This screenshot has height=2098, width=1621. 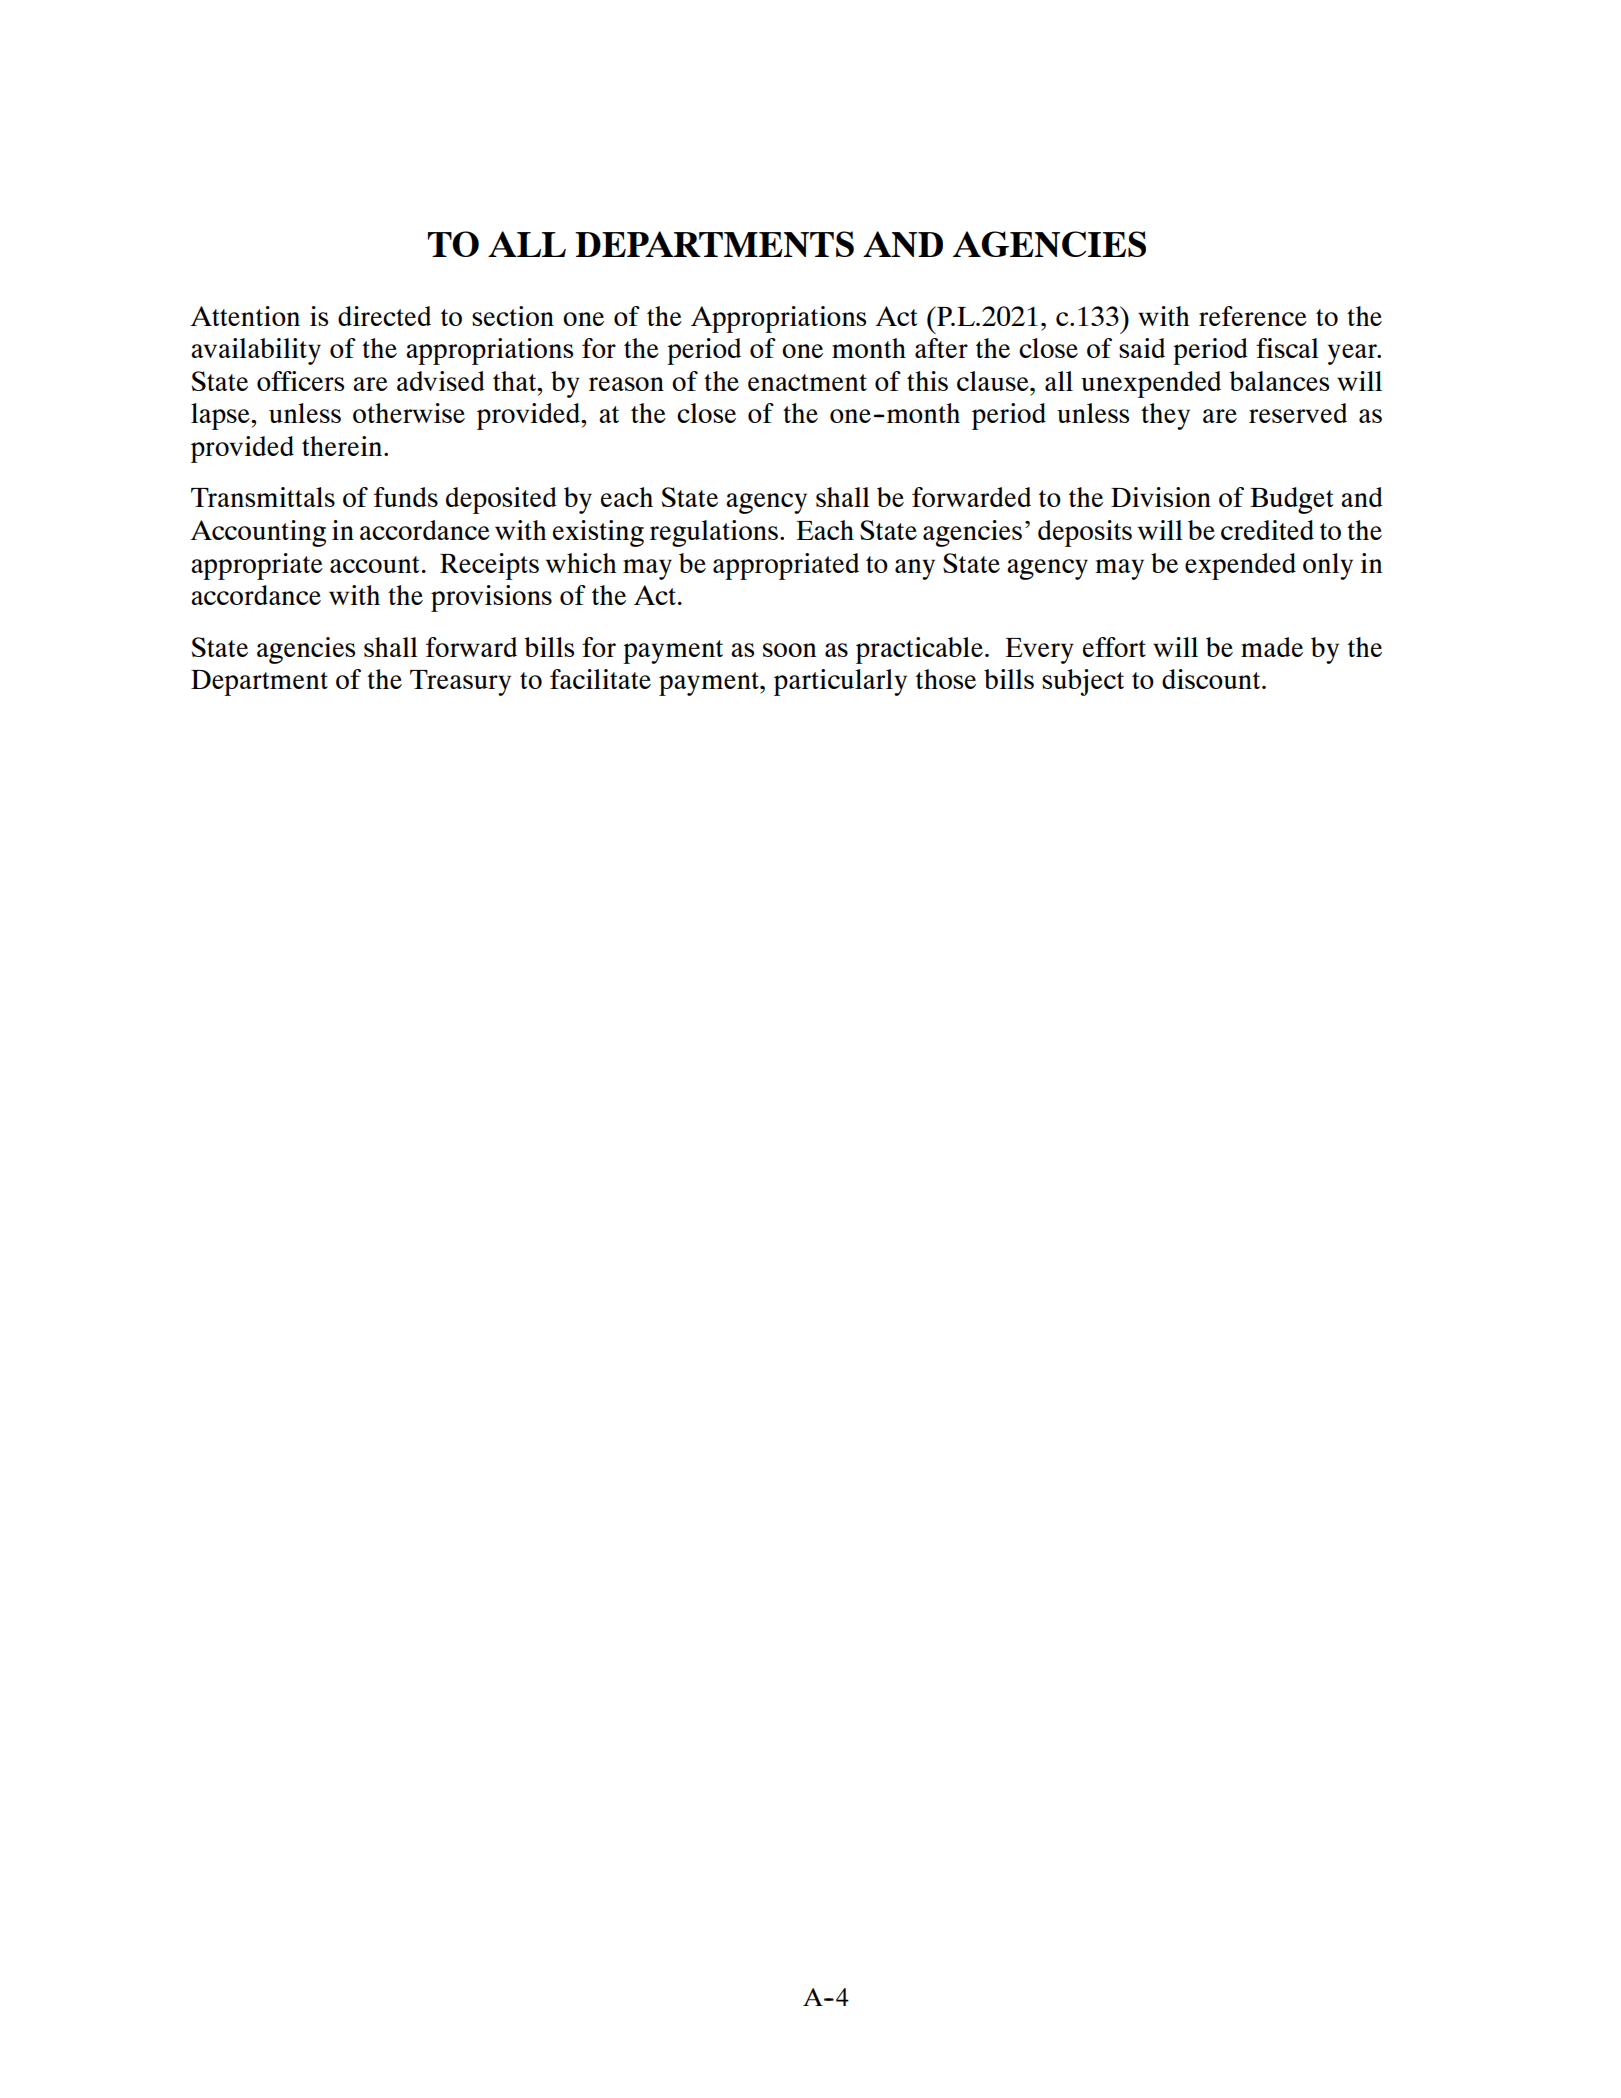 I want to click on reference, so click(x=1253, y=316).
